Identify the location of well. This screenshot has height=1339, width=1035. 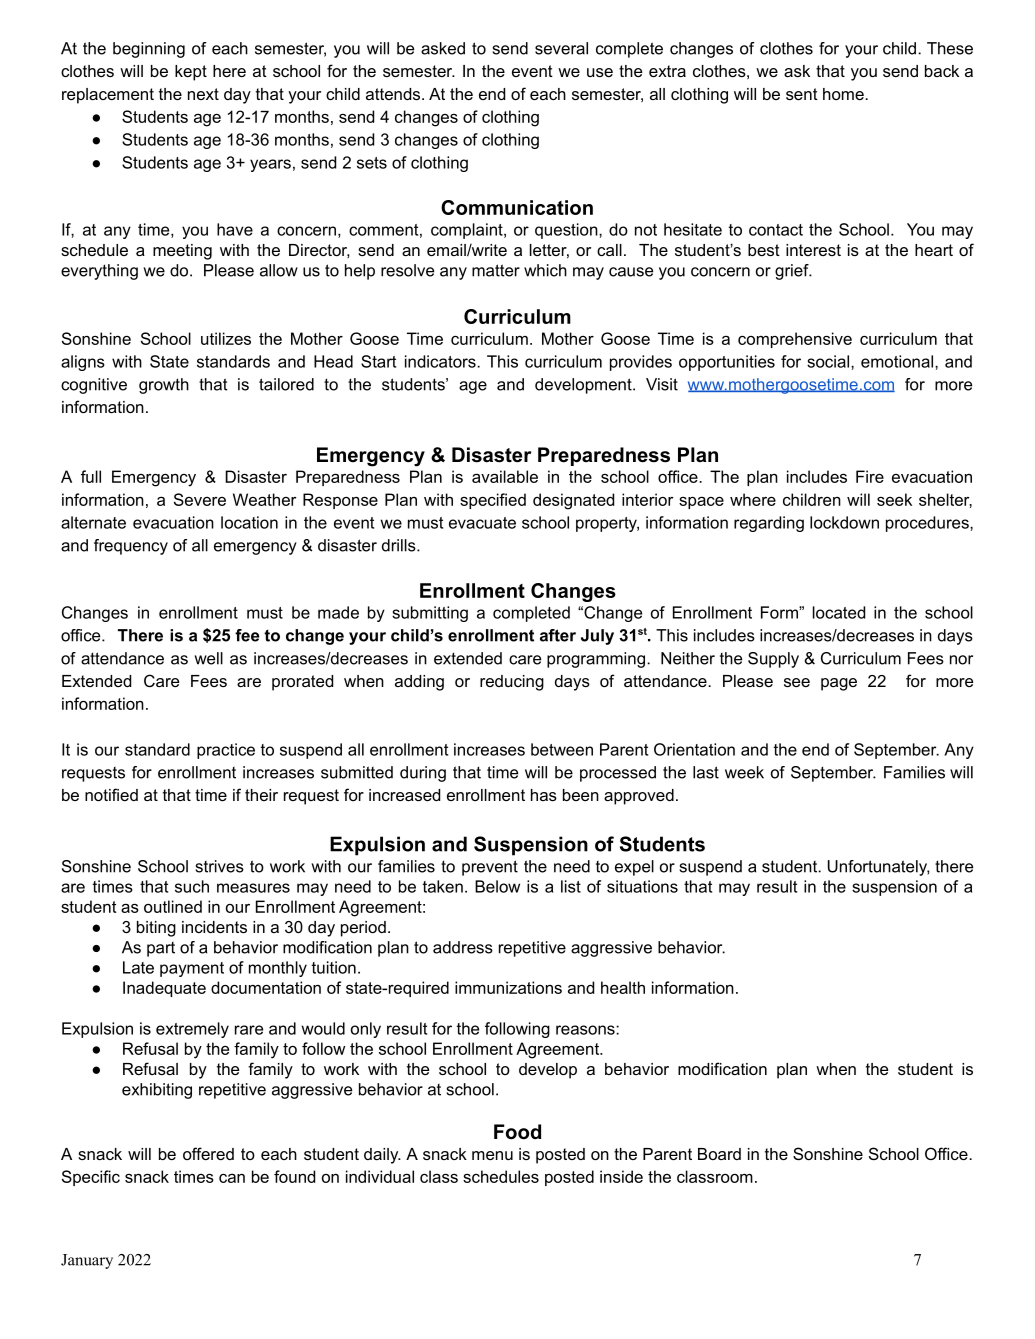
(208, 658).
